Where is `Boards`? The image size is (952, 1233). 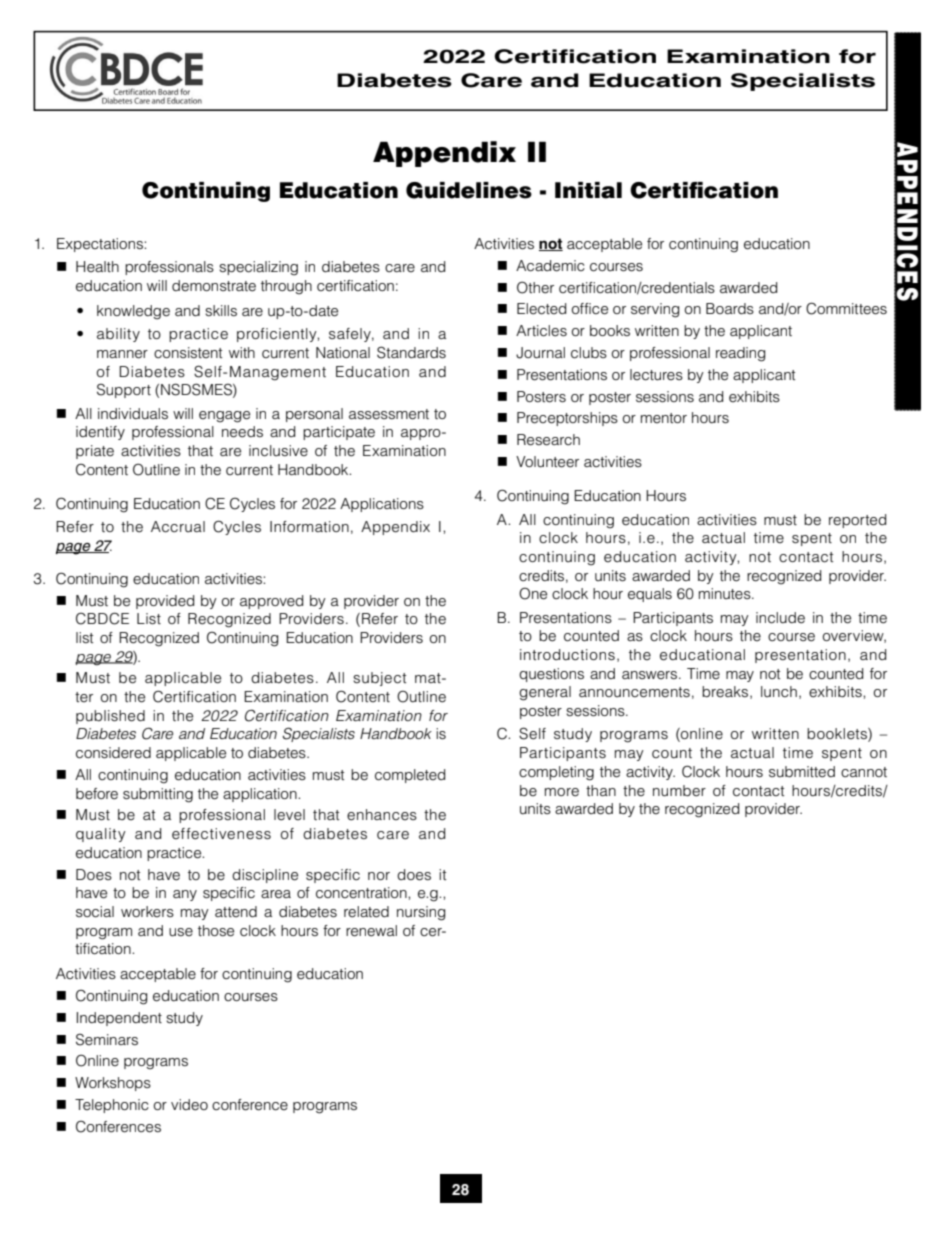
Boards is located at coordinates (730, 309).
